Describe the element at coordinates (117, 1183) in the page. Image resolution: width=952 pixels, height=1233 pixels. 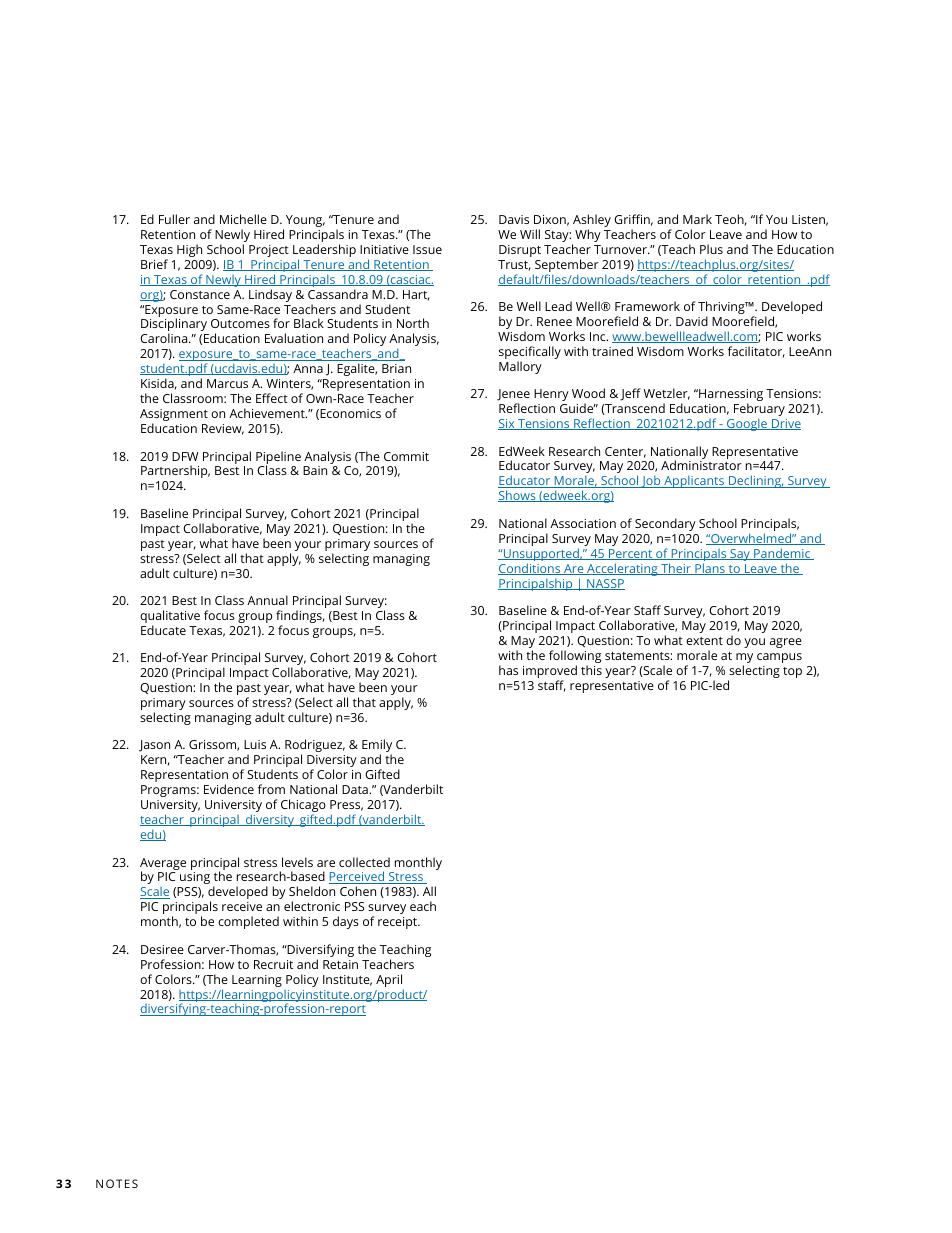
I see `NOTES` at that location.
